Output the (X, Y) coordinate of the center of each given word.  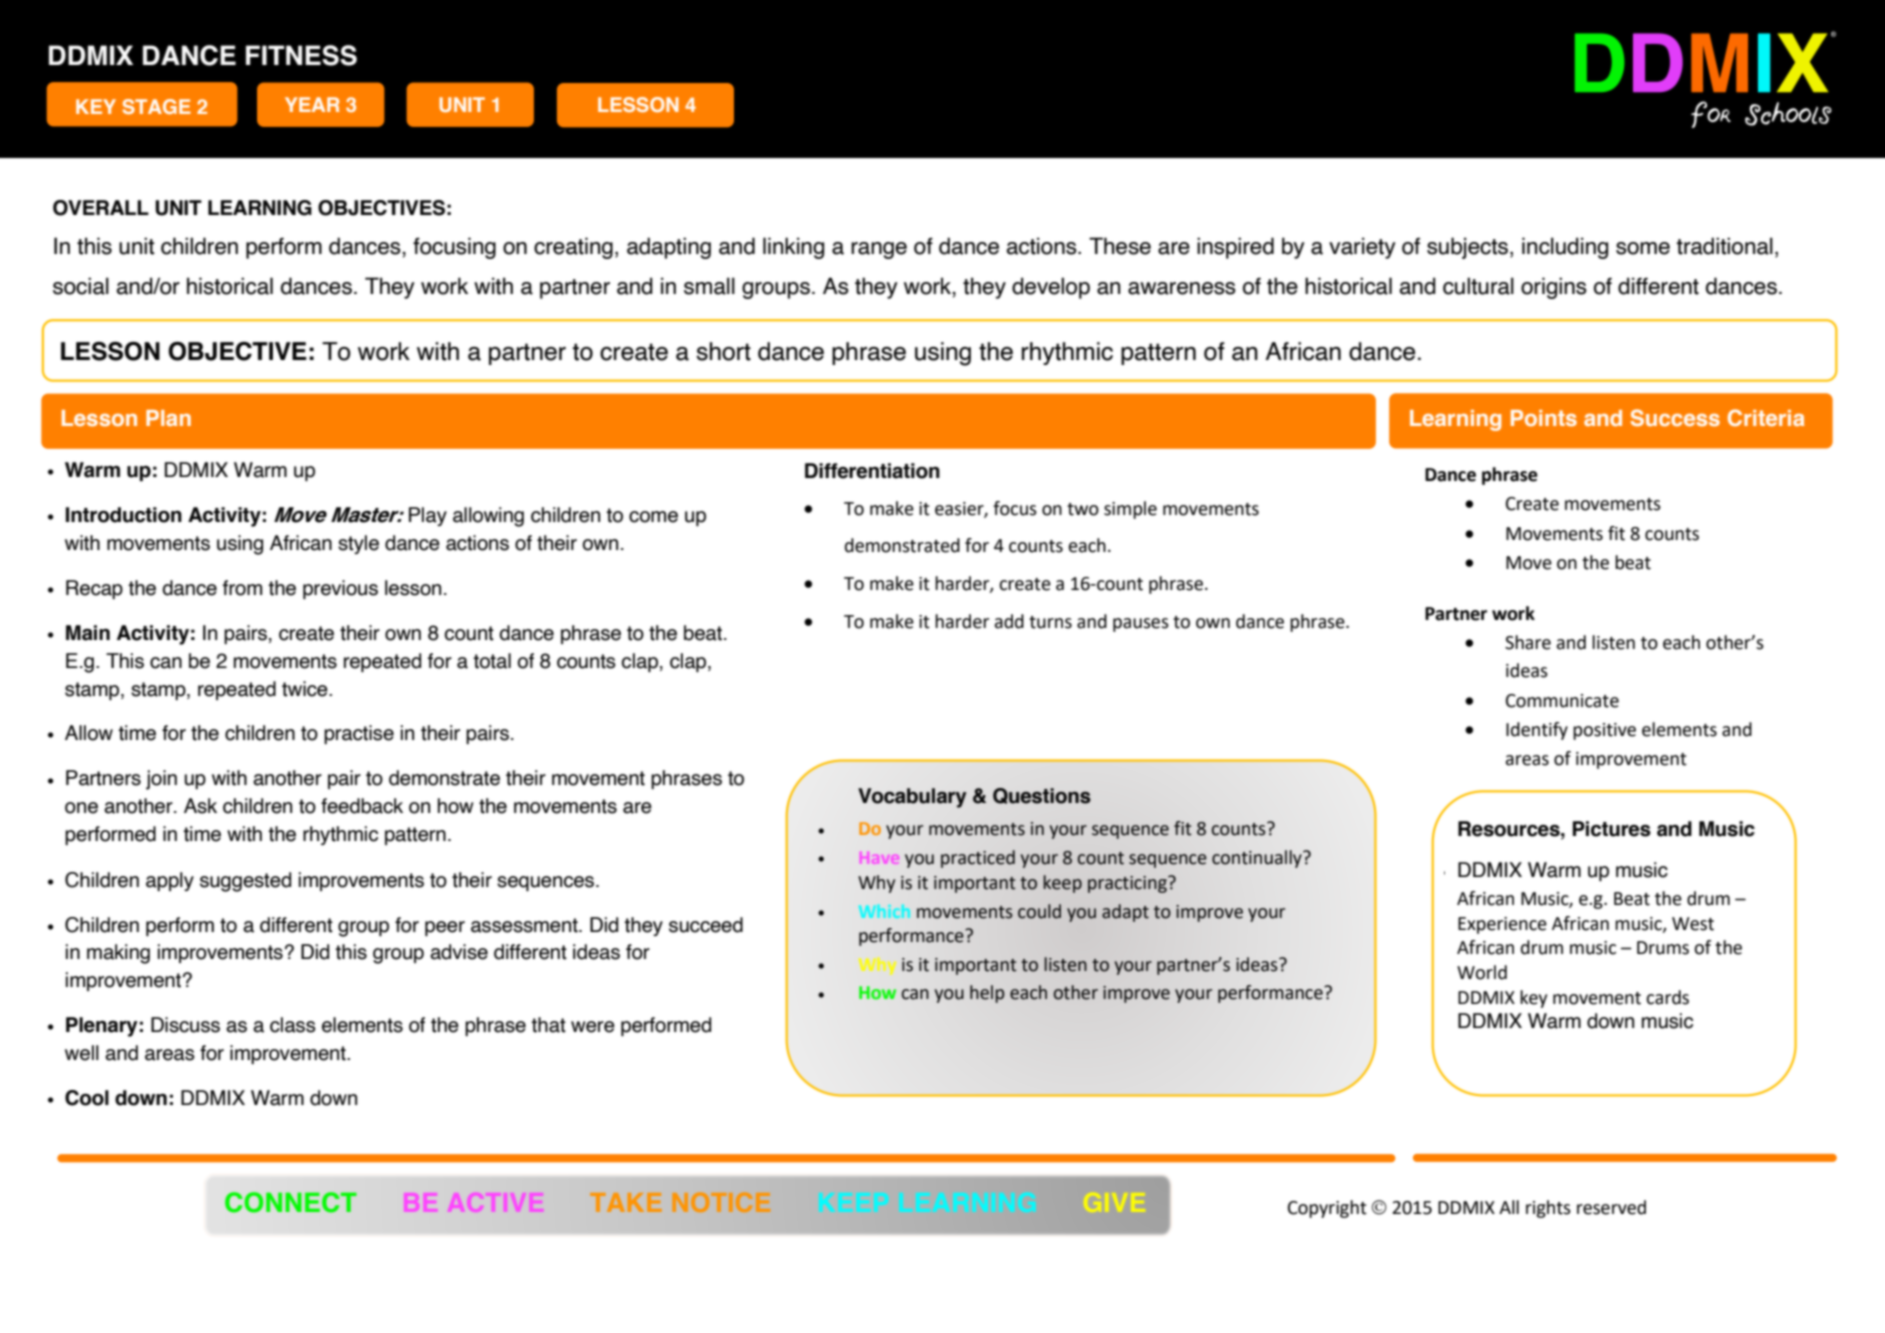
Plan (168, 418)
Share (1528, 642)
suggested (245, 882)
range (879, 250)
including (1565, 248)
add (1009, 621)
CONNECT (291, 1202)
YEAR (312, 104)
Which (884, 911)
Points (1544, 418)
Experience (1502, 925)
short (723, 351)
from (242, 588)
